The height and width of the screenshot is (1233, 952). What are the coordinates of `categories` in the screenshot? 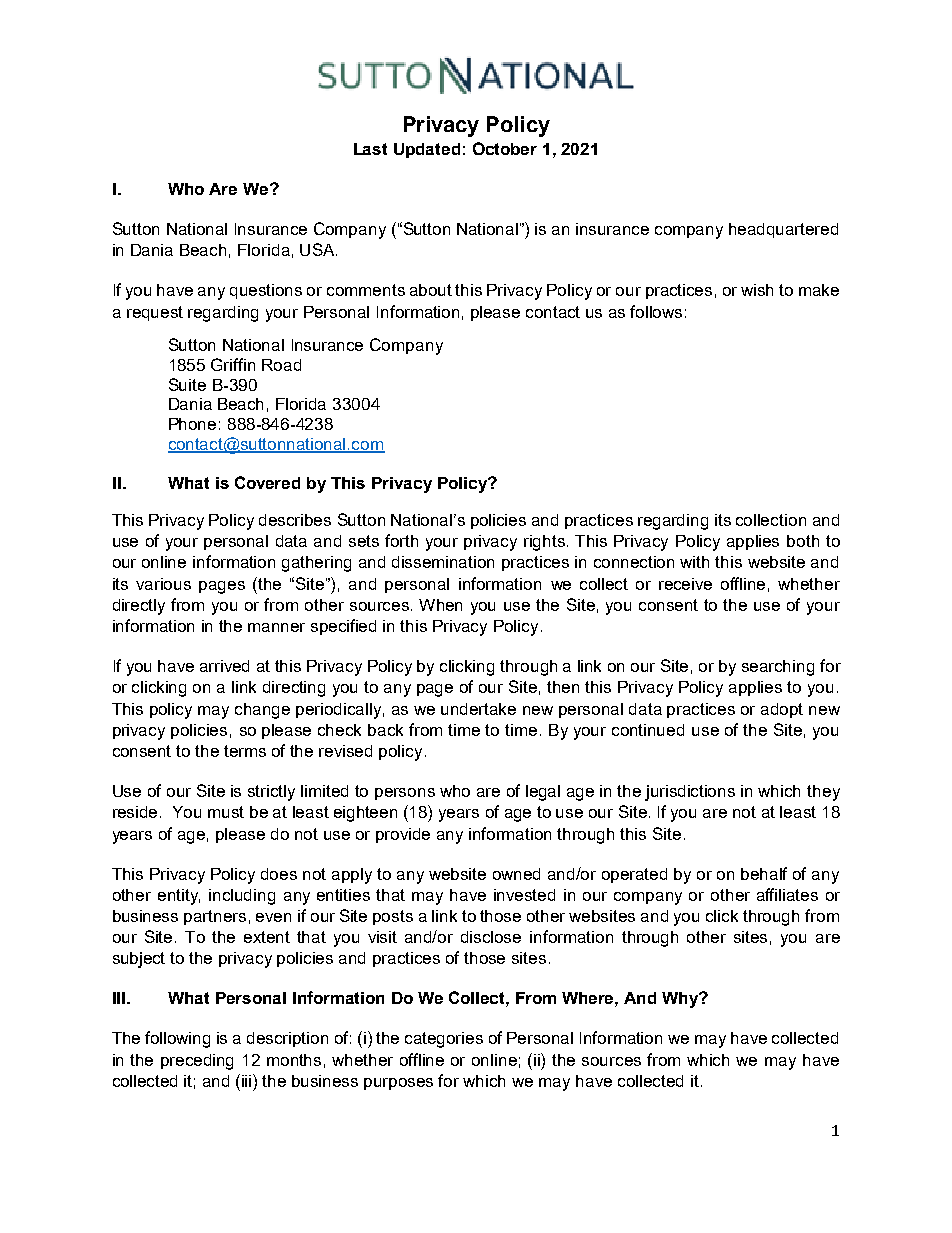 It's located at (444, 1040).
